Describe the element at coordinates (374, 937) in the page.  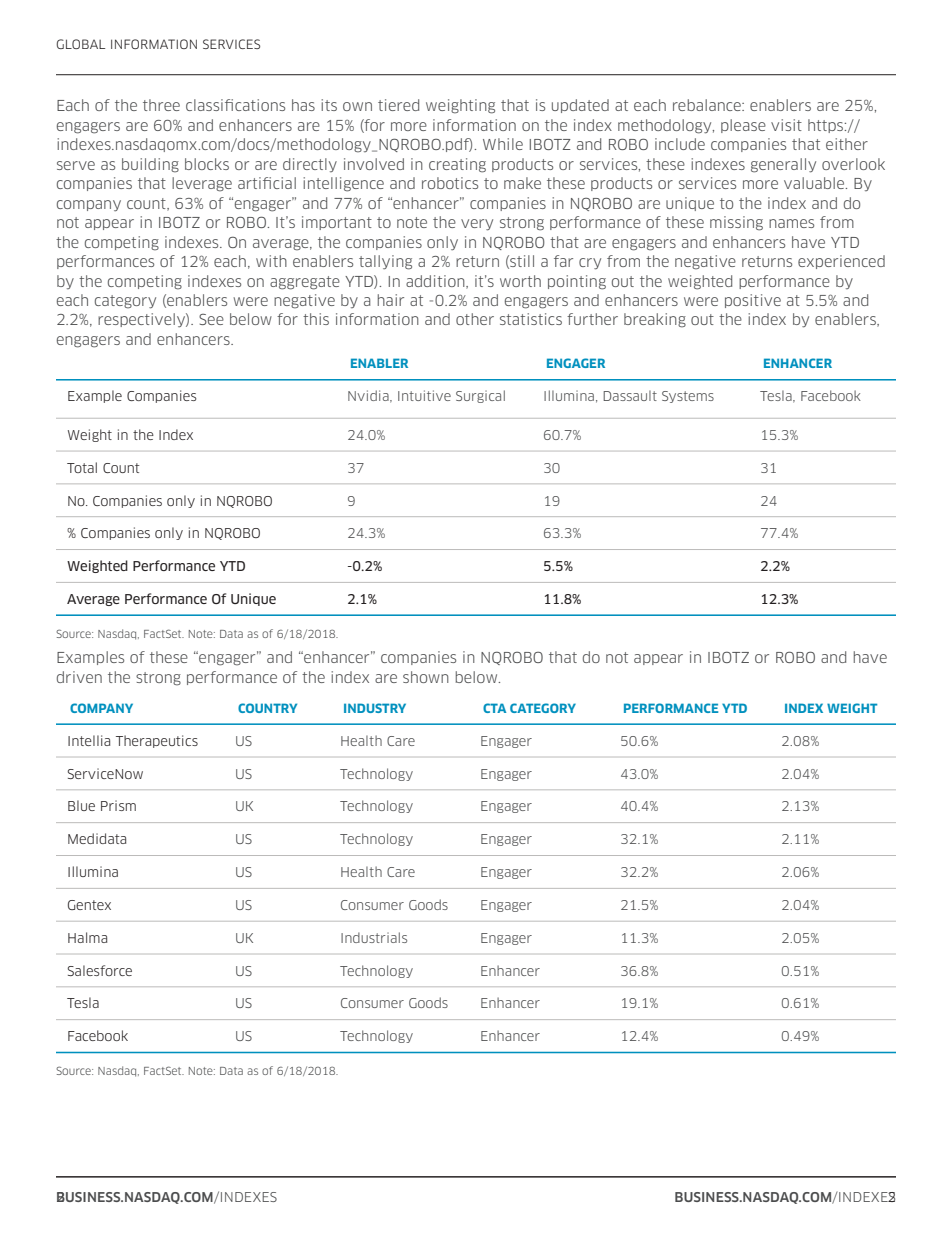
I see `Industrials` at that location.
